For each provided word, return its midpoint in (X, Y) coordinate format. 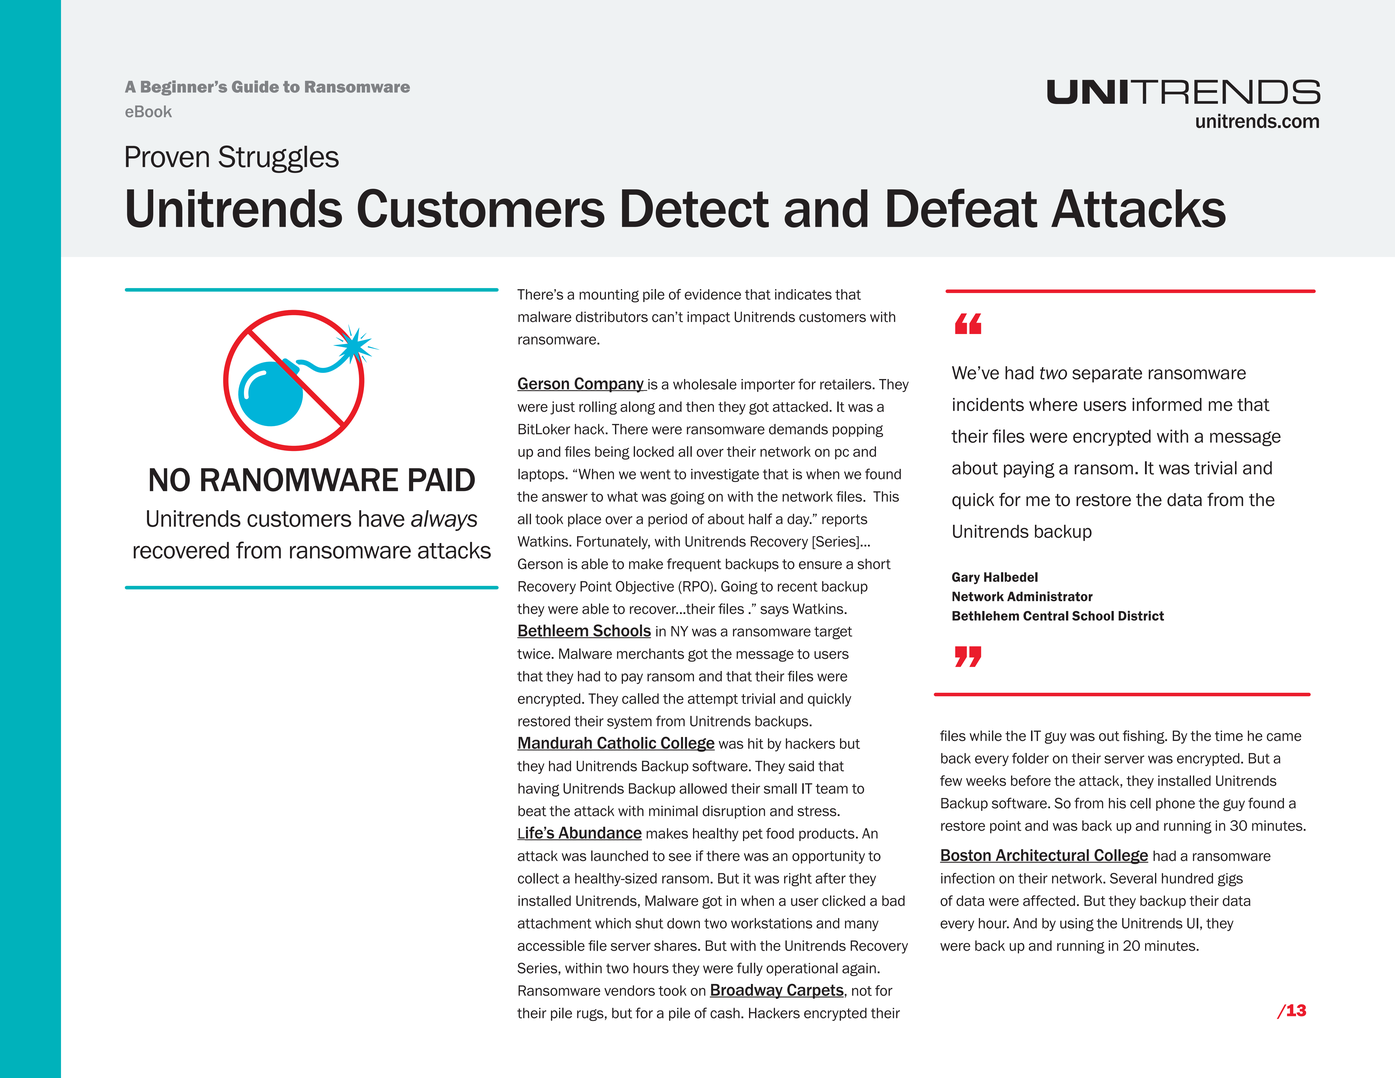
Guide (255, 86)
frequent (694, 565)
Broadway (747, 991)
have (382, 518)
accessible (551, 945)
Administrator (1050, 596)
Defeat (962, 208)
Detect (695, 208)
